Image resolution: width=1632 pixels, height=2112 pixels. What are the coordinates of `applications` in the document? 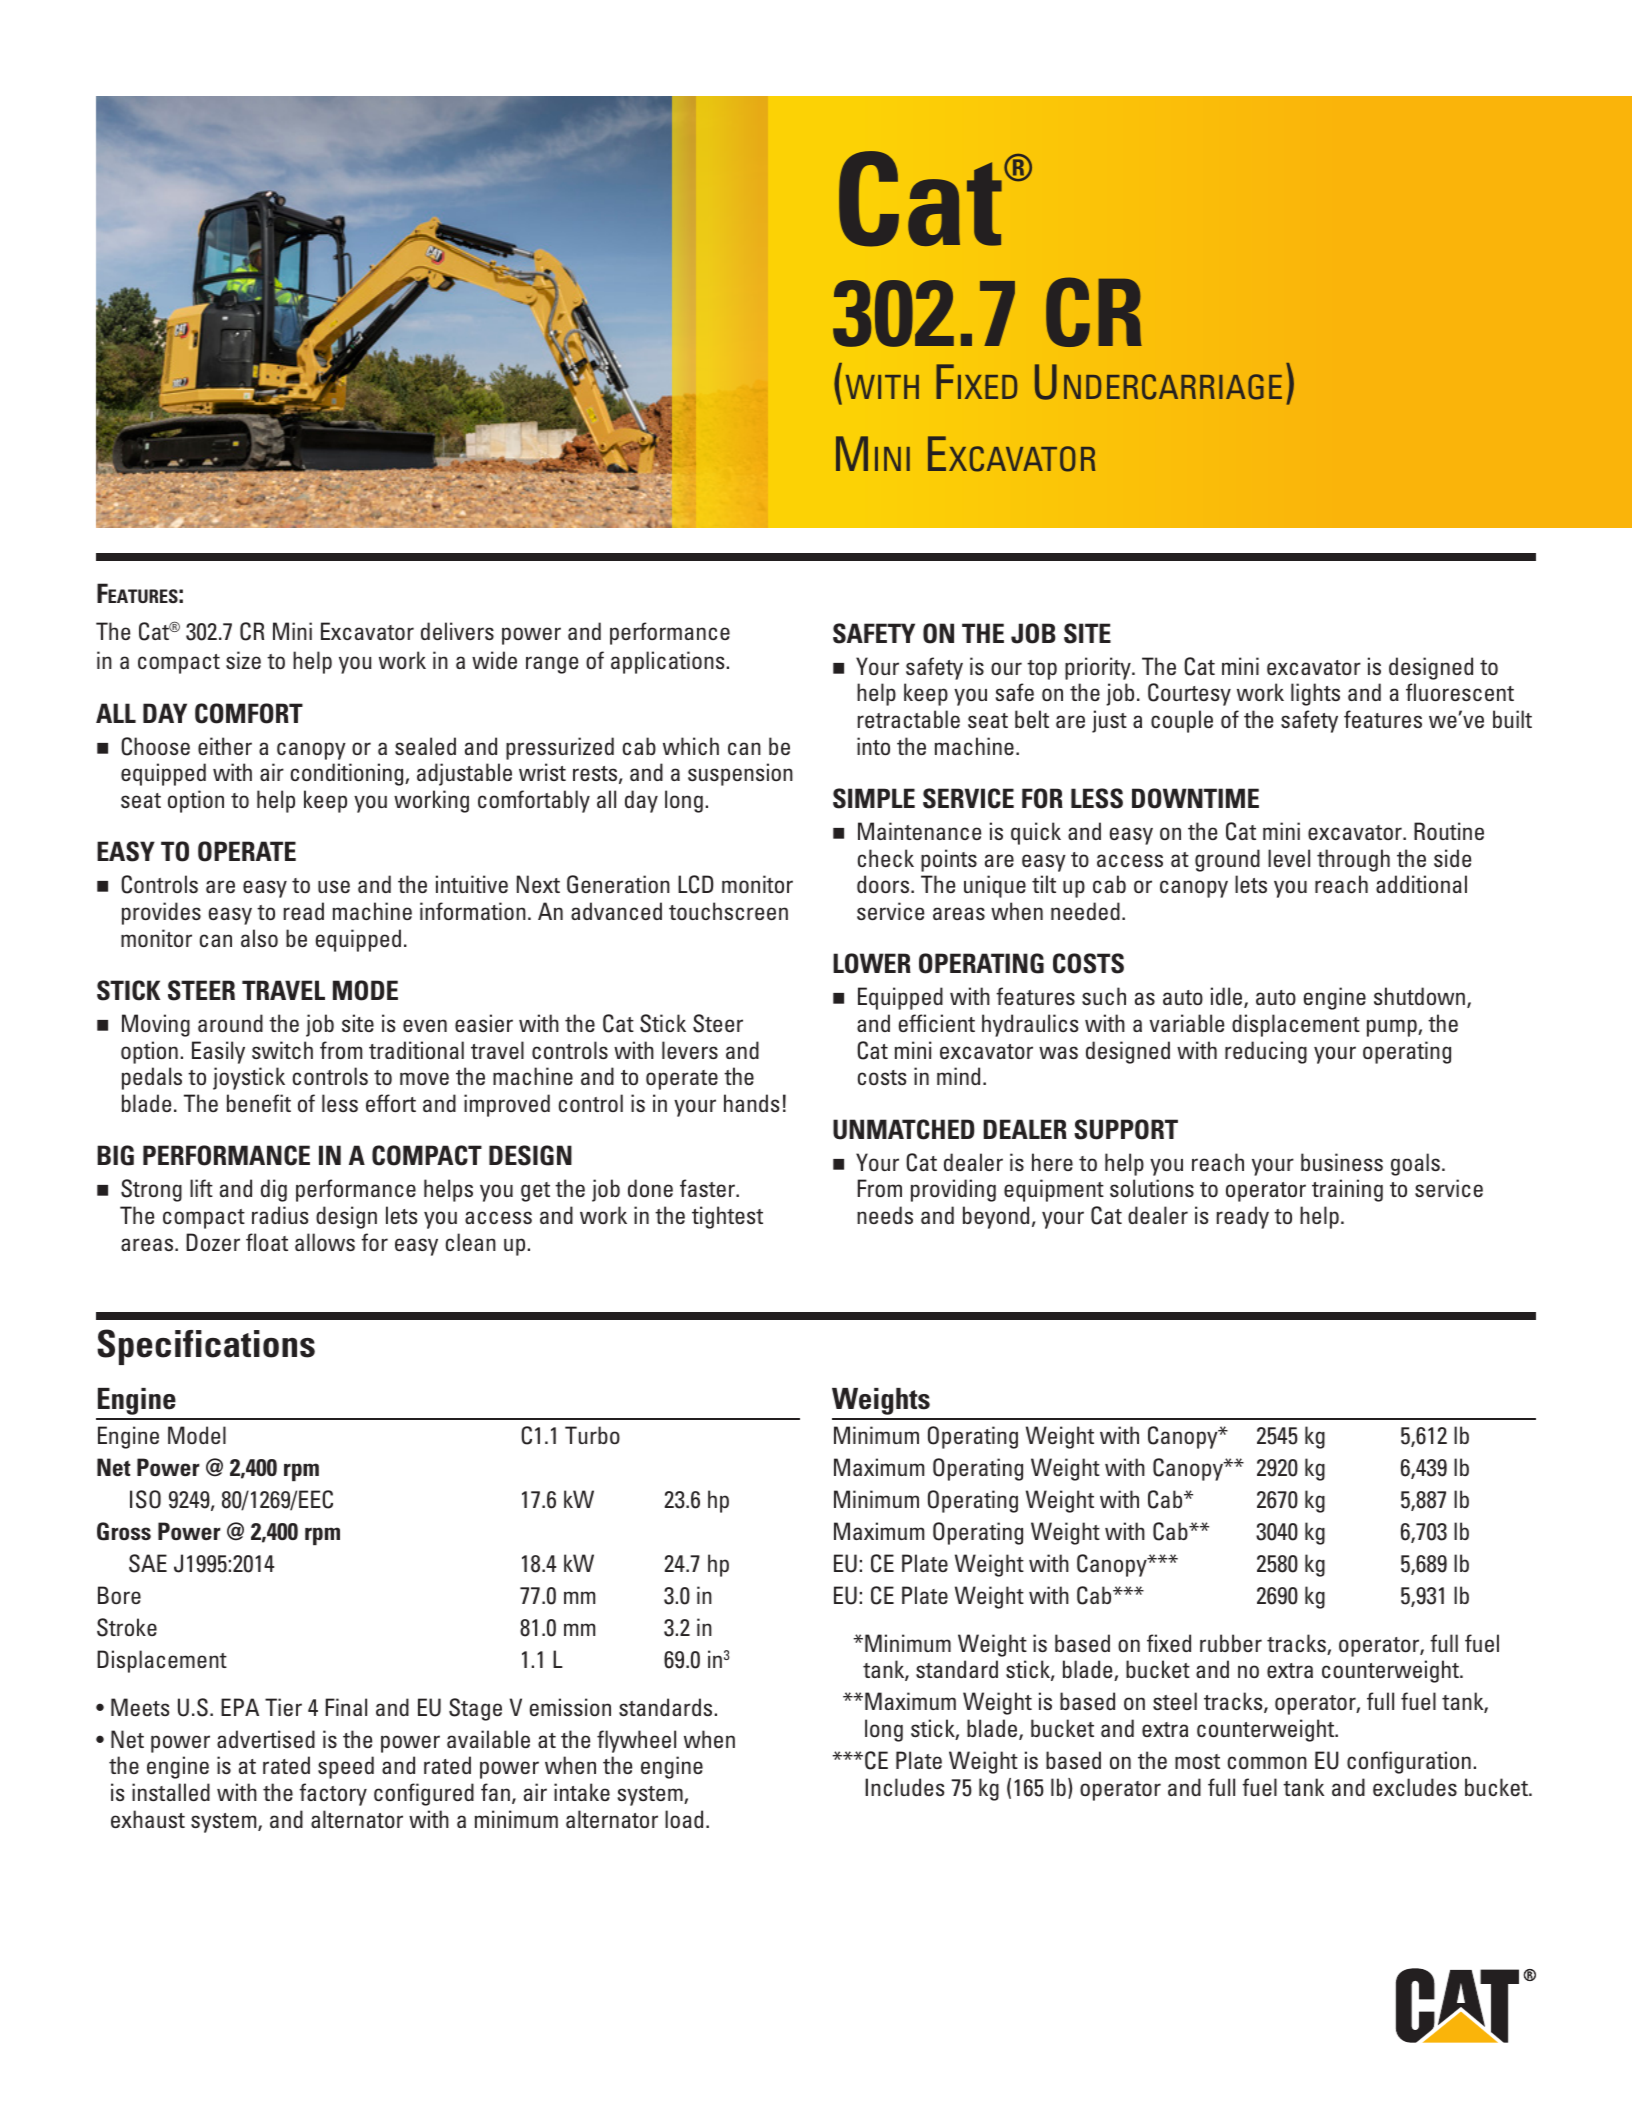 It's located at (668, 662).
